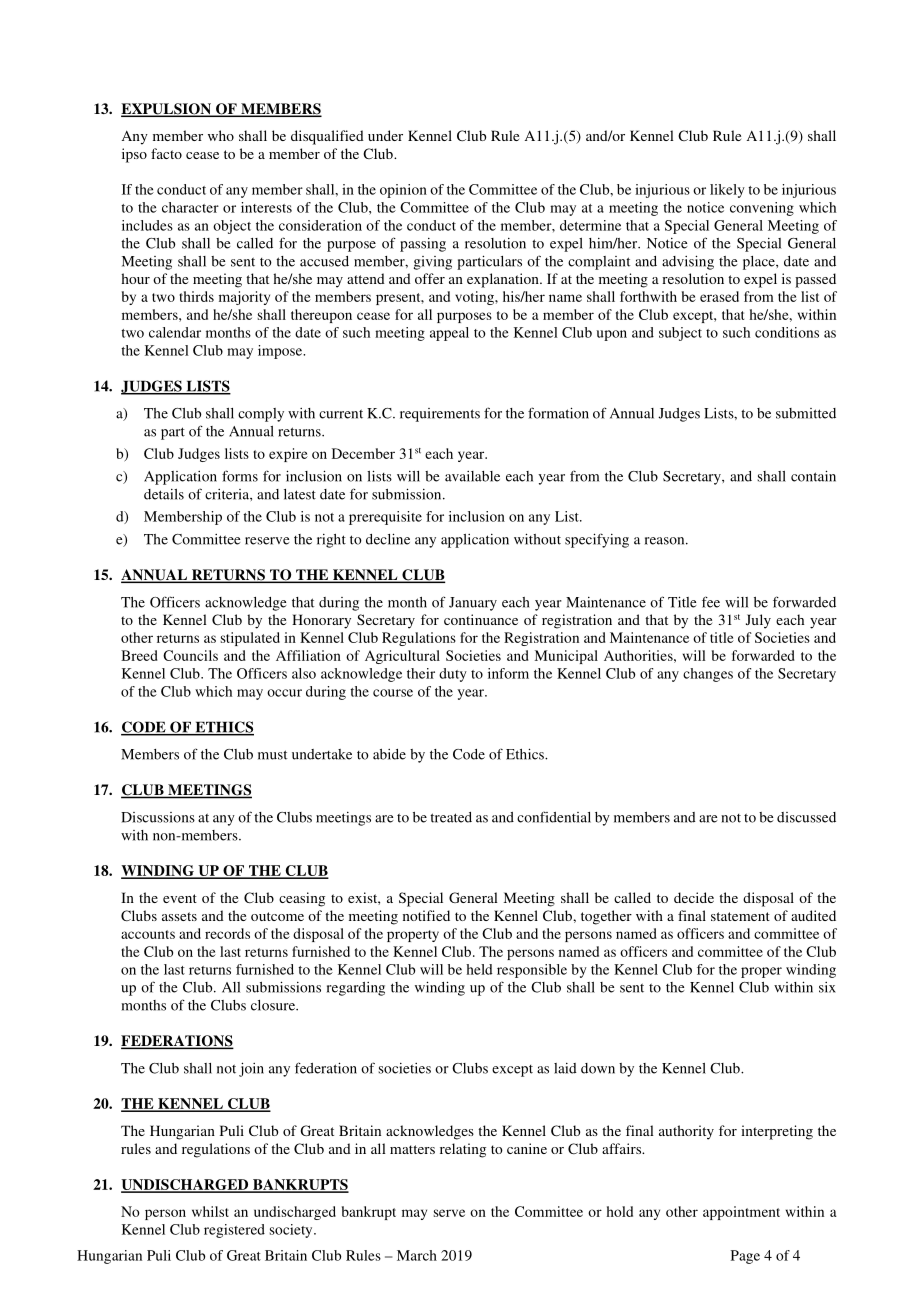  What do you see at coordinates (451, 817) in the screenshot?
I see `treated` at bounding box center [451, 817].
